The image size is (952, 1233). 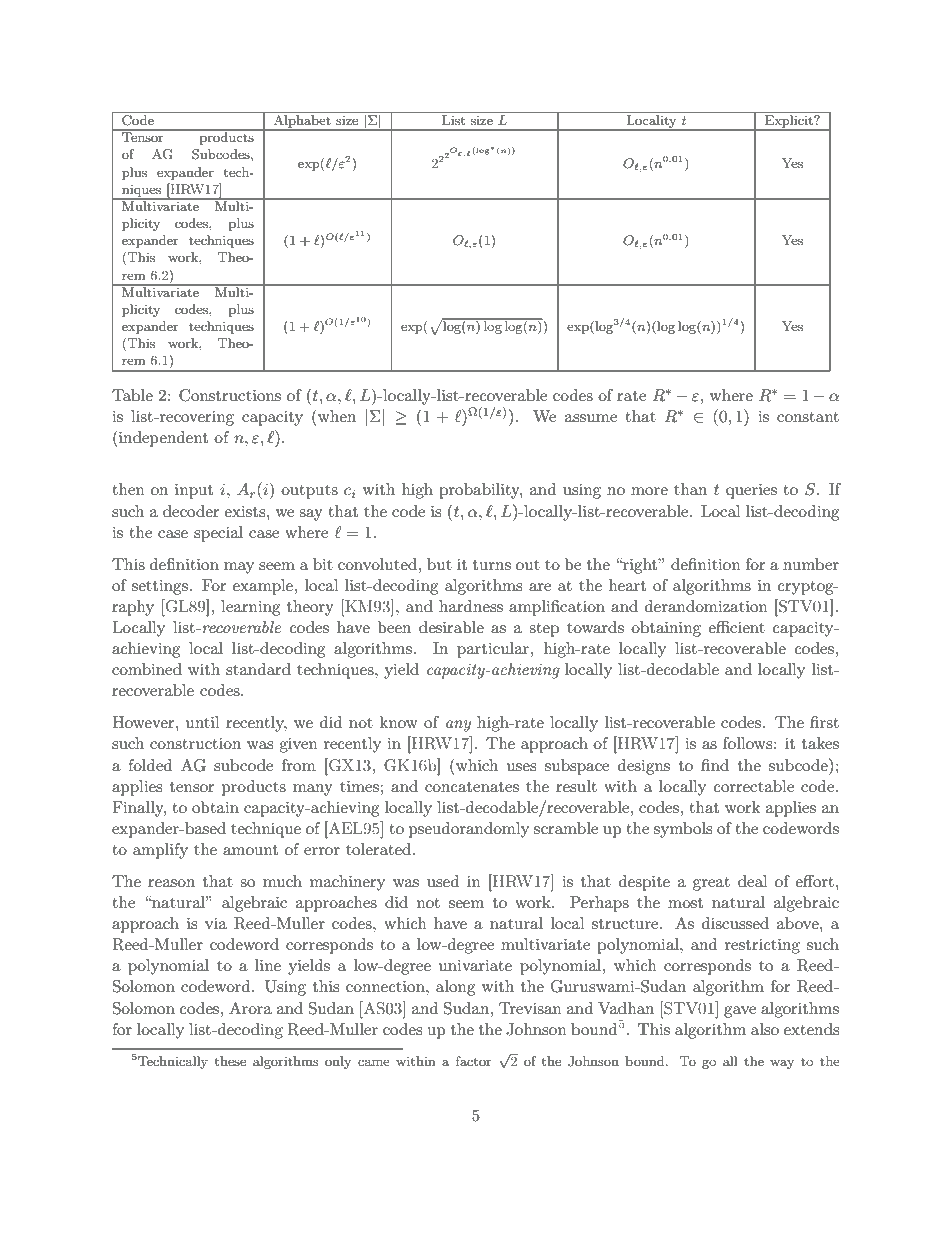 What do you see at coordinates (765, 1029) in the document?
I see `also` at bounding box center [765, 1029].
